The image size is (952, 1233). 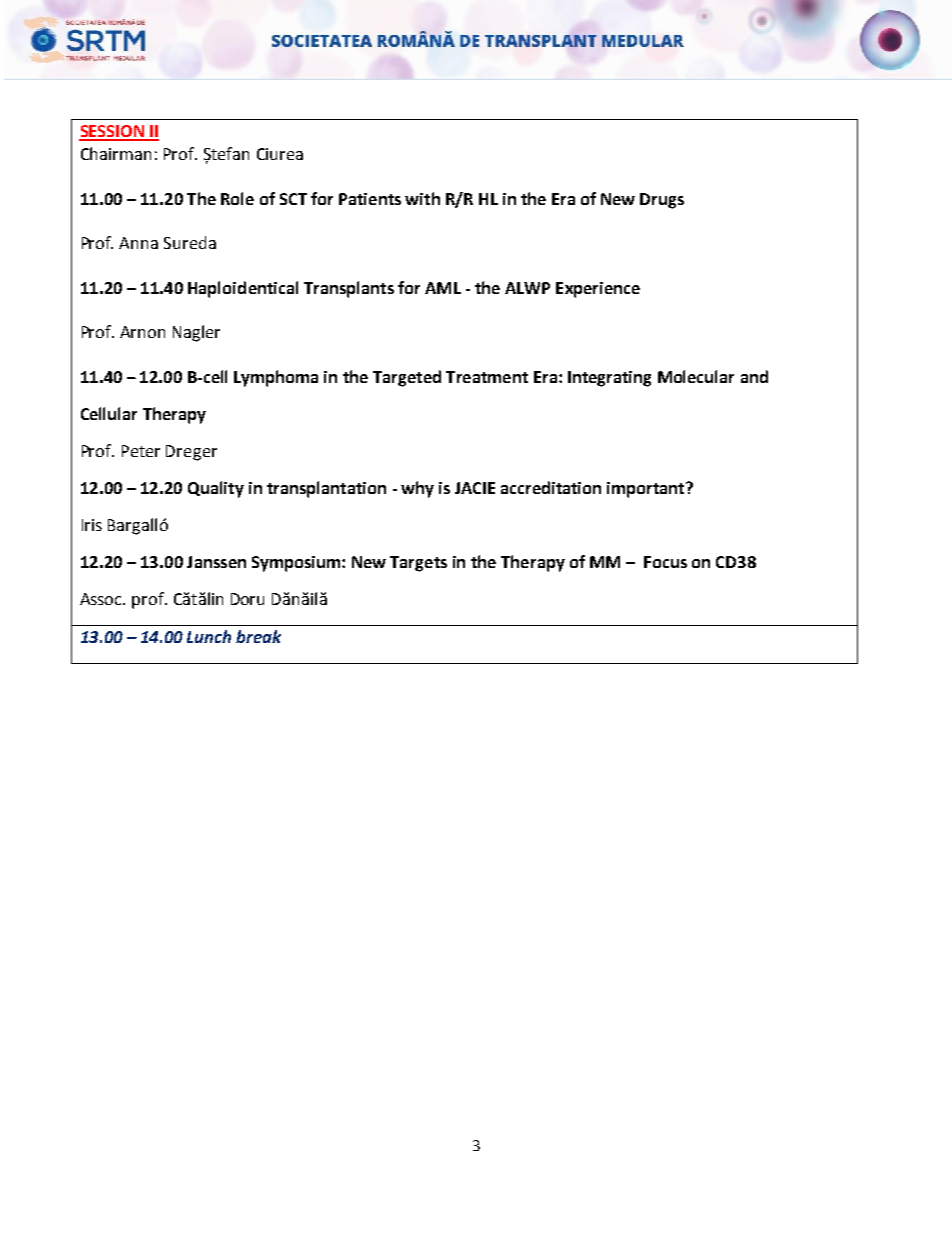 What do you see at coordinates (696, 376) in the screenshot?
I see `Molecular` at bounding box center [696, 376].
